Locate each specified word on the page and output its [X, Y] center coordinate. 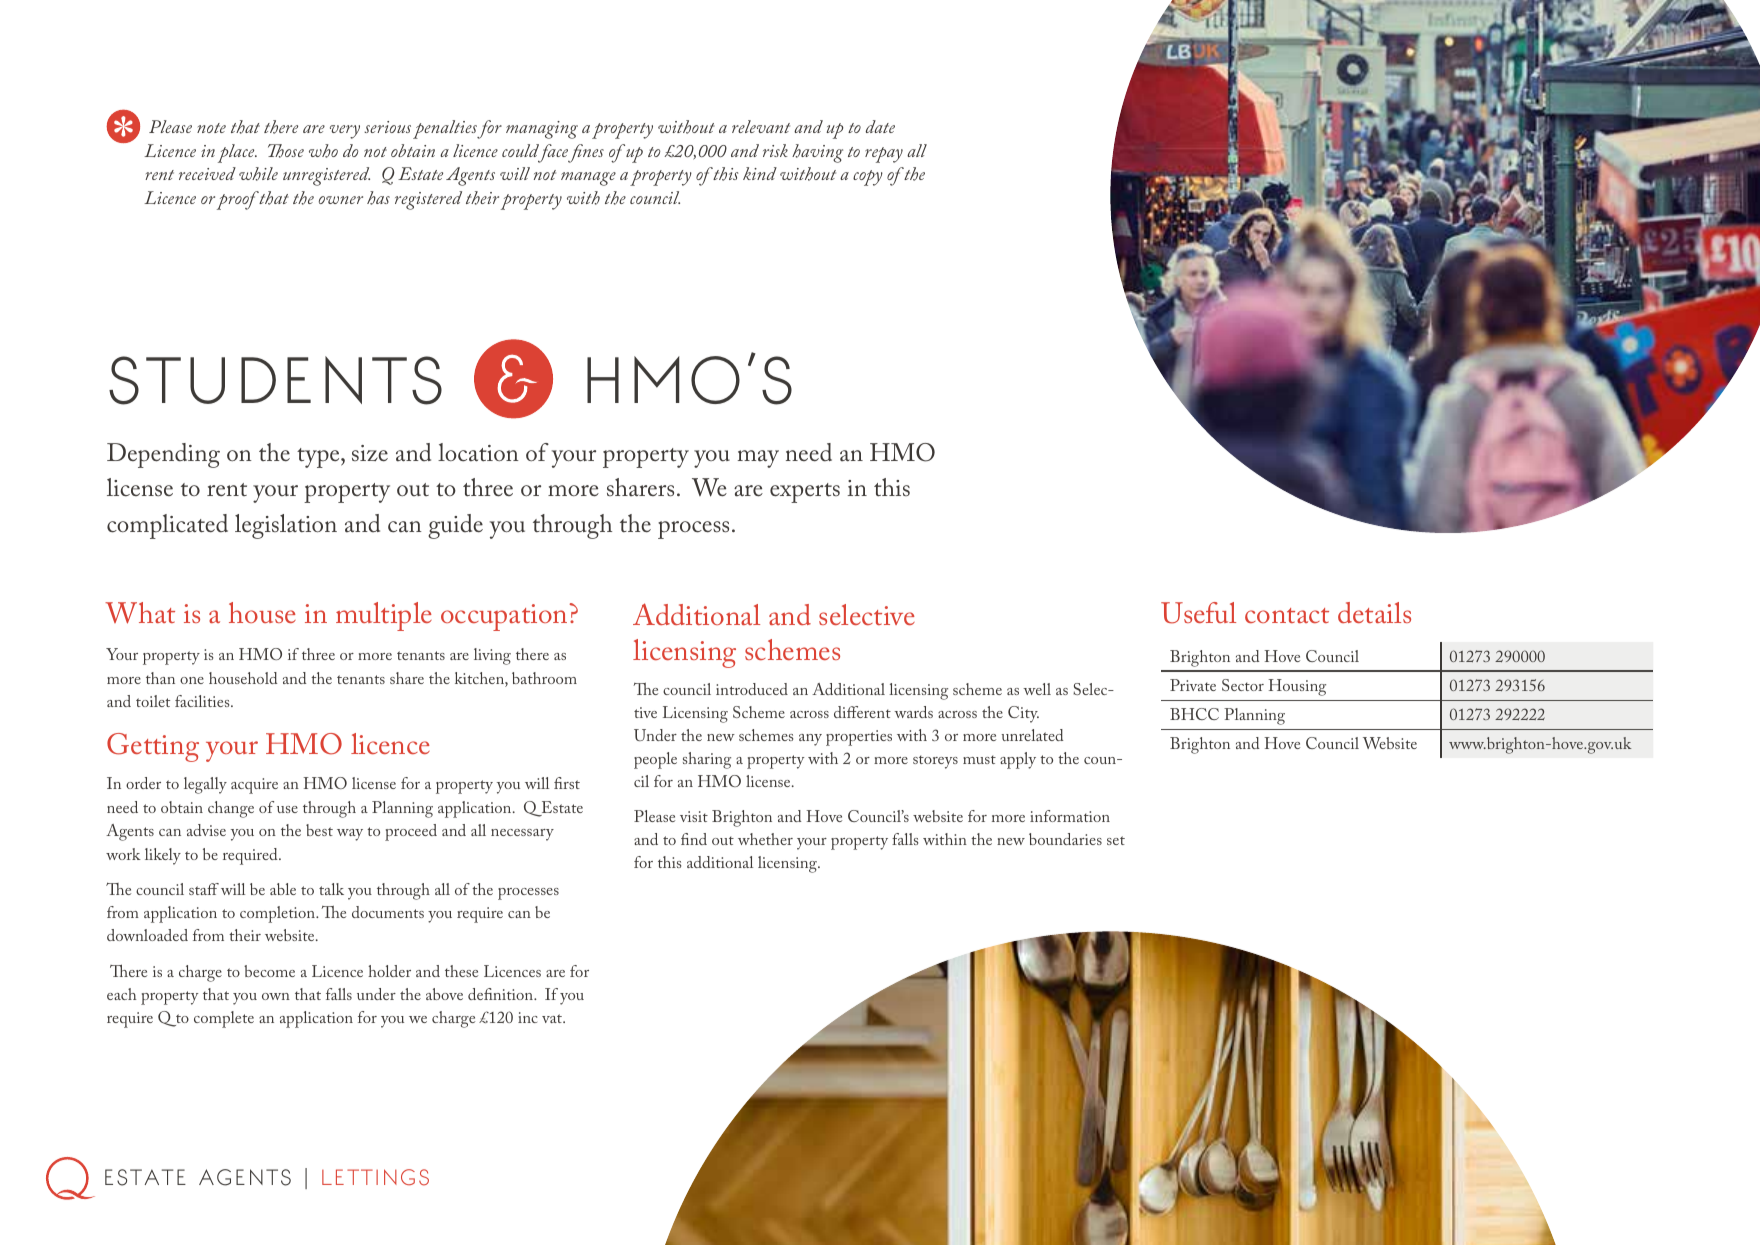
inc [528, 1017]
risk [775, 150]
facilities [203, 701]
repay [884, 155]
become [269, 971]
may [758, 459]
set [1116, 840]
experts [805, 493]
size [370, 453]
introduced [752, 689]
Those [286, 151]
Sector [1243, 685]
